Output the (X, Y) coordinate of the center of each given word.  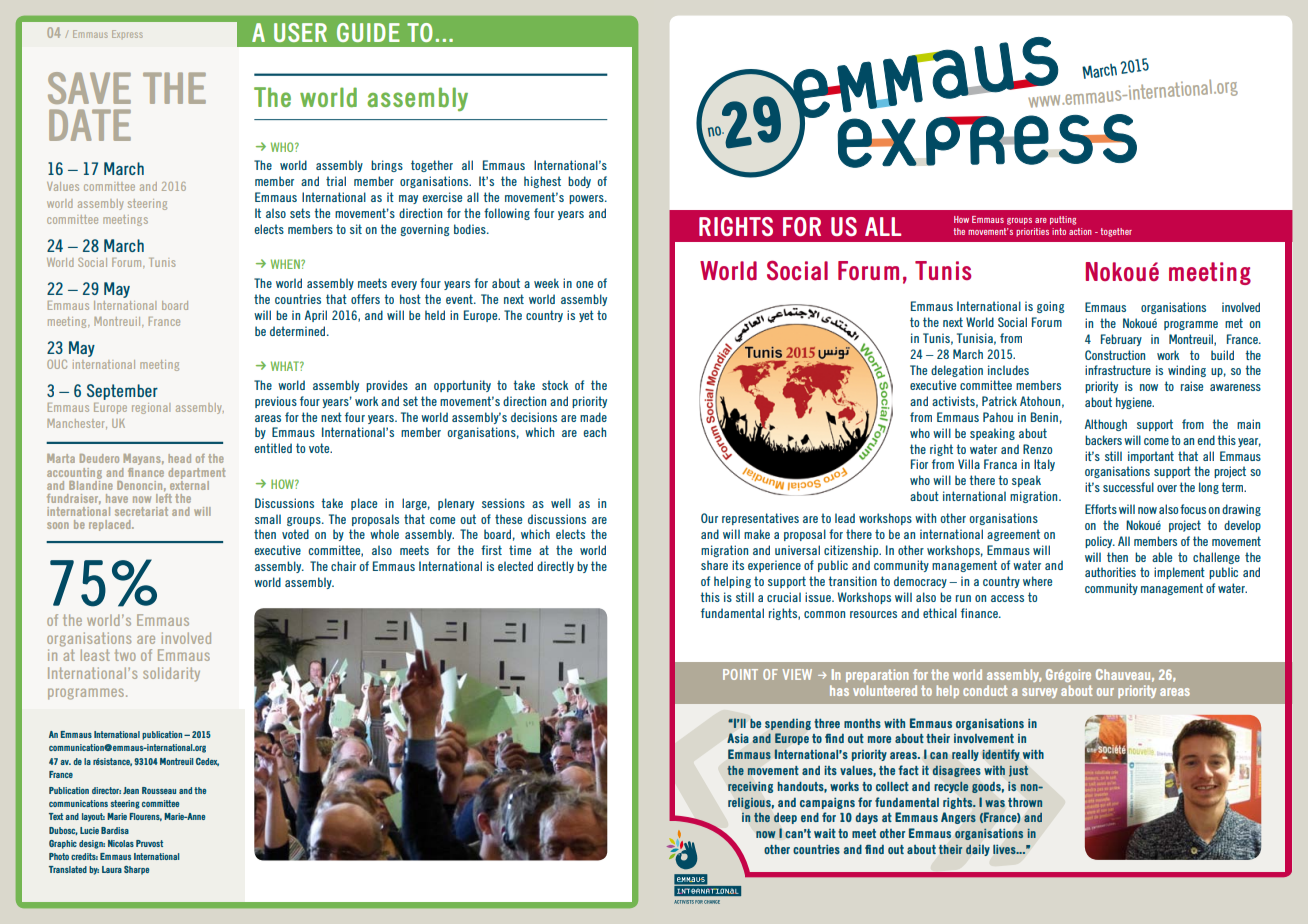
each (594, 432)
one (584, 284)
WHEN (286, 264)
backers (1103, 440)
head (179, 458)
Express (127, 34)
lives (1005, 849)
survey (1039, 693)
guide (368, 32)
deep (785, 818)
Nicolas (121, 843)
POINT (740, 674)
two (125, 655)
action (1080, 231)
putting (1063, 220)
